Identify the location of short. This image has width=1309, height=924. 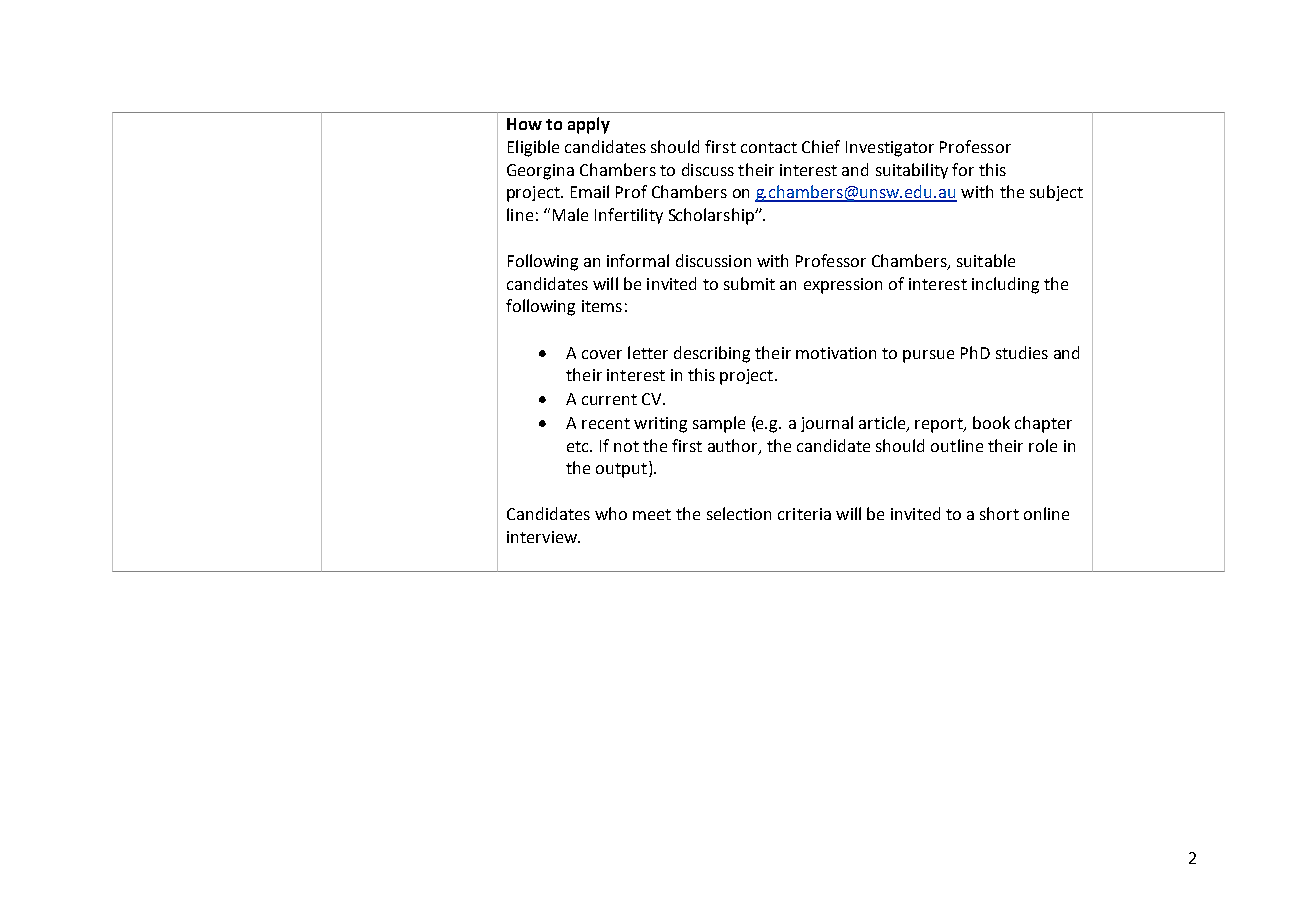
(999, 513).
